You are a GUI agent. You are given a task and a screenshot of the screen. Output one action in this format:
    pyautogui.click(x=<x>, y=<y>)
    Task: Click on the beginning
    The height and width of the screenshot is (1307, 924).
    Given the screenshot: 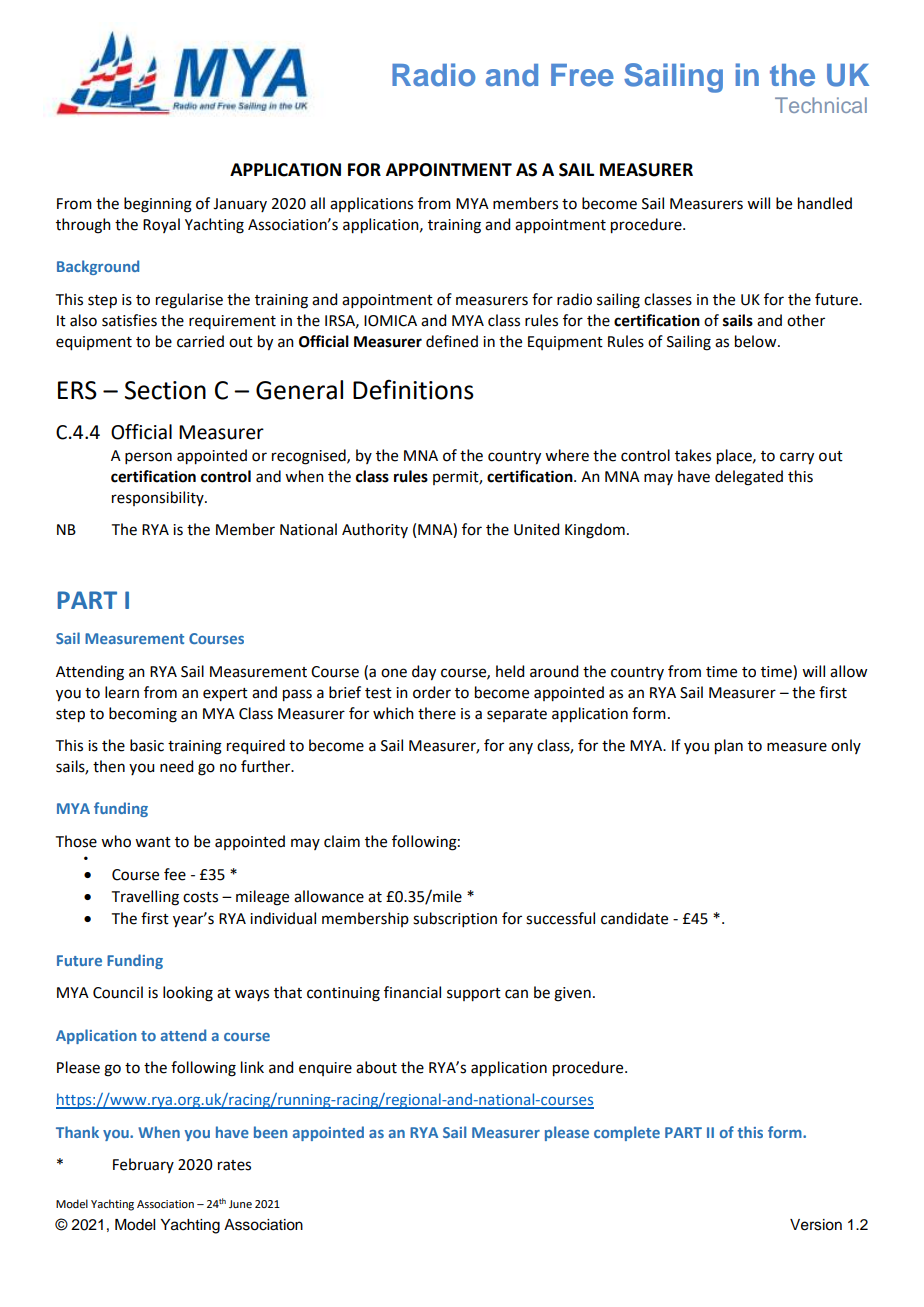 What is the action you would take?
    pyautogui.click(x=158, y=205)
